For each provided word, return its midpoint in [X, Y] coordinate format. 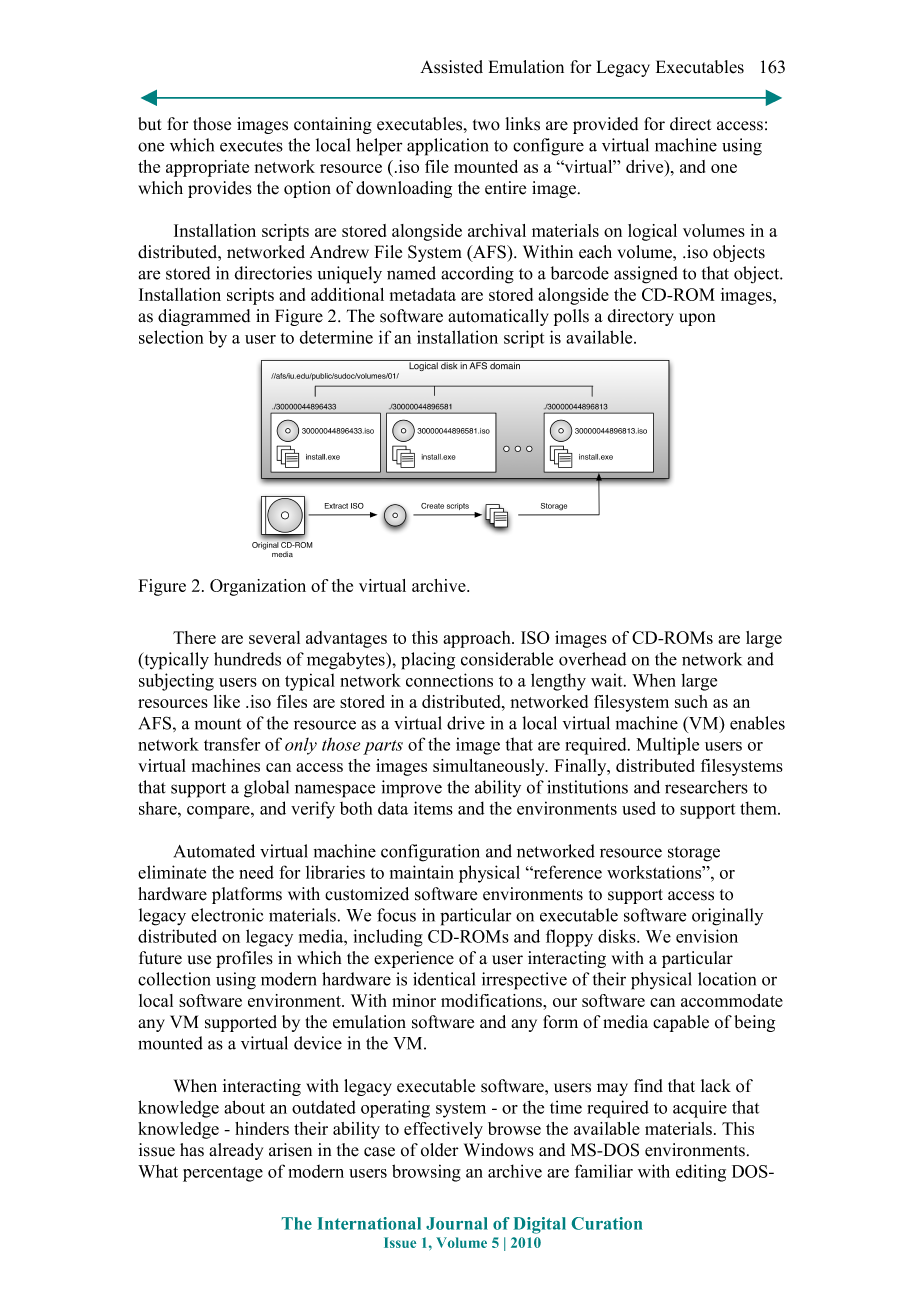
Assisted [451, 67]
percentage [223, 1174]
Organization [258, 587]
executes [251, 146]
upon [697, 319]
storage [694, 854]
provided [605, 125]
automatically [498, 317]
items [433, 808]
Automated [214, 851]
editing [701, 1173]
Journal [457, 1223]
